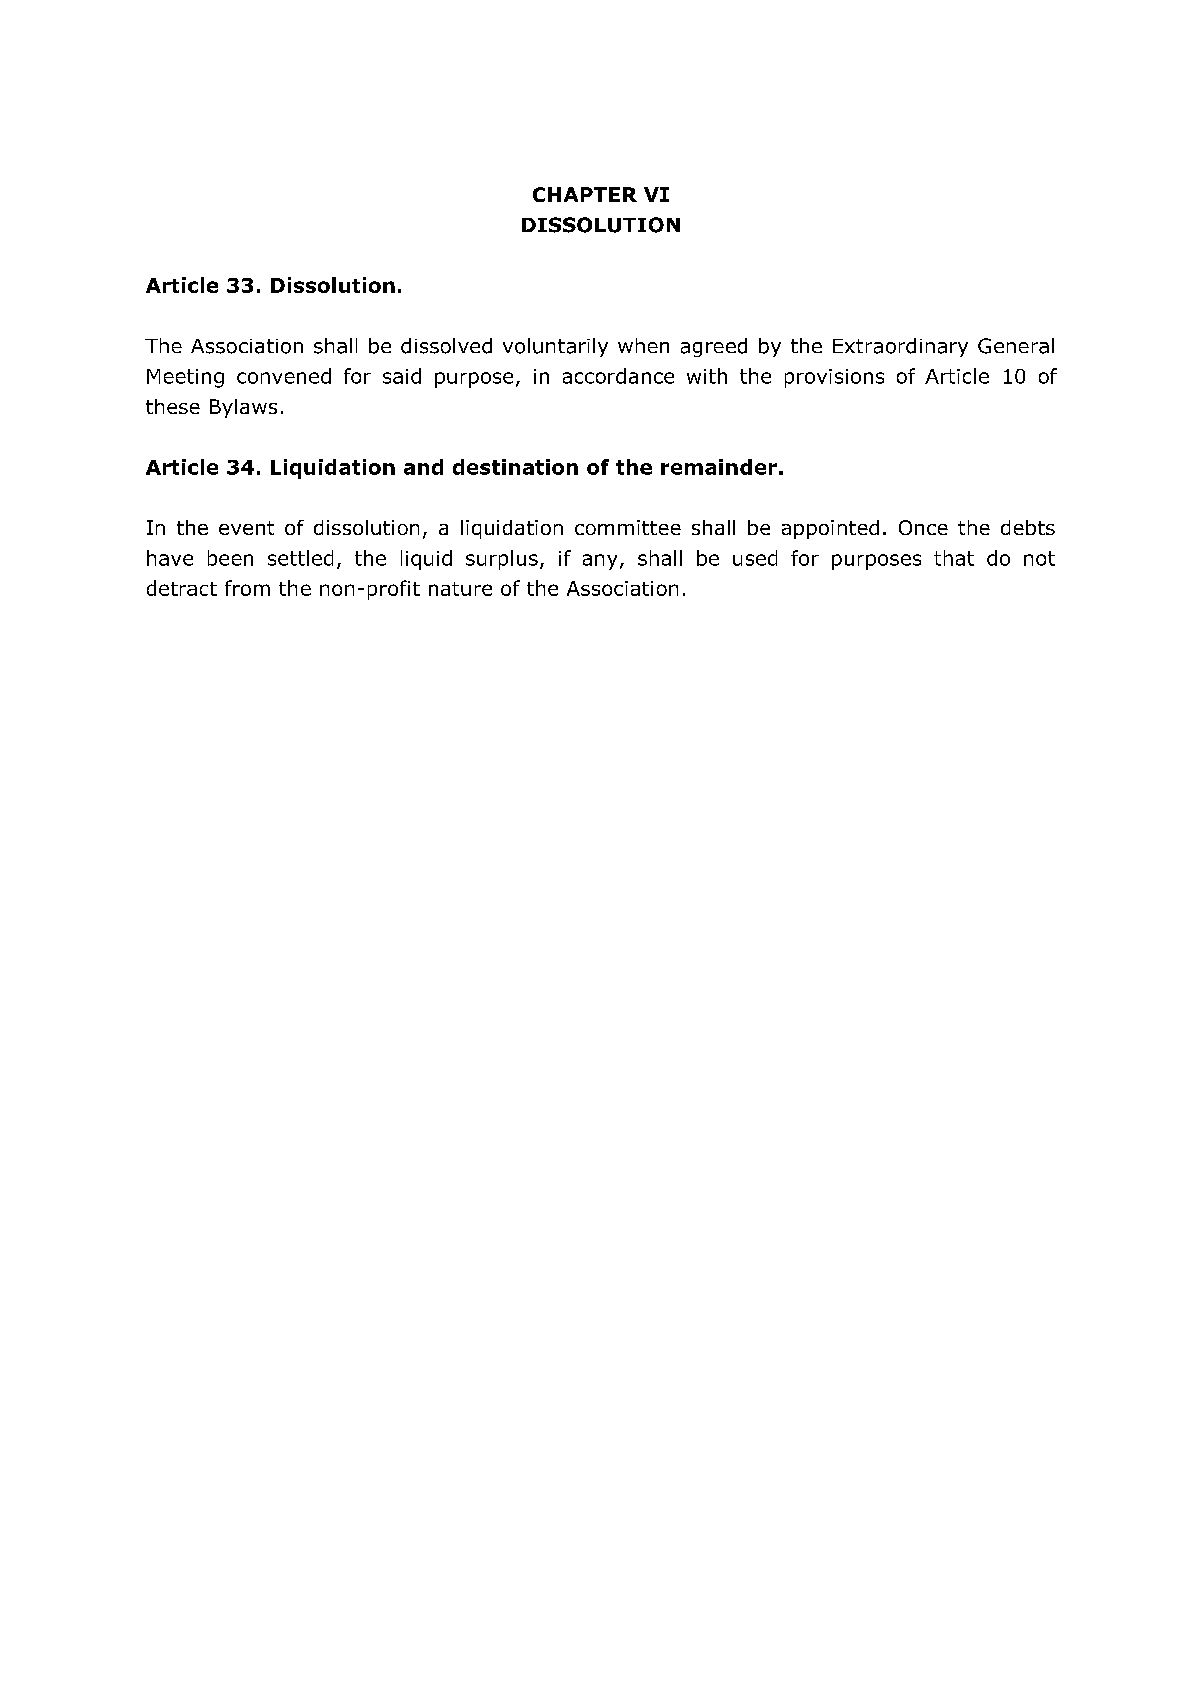 The width and height of the screenshot is (1202, 1700). I want to click on convened, so click(284, 376).
